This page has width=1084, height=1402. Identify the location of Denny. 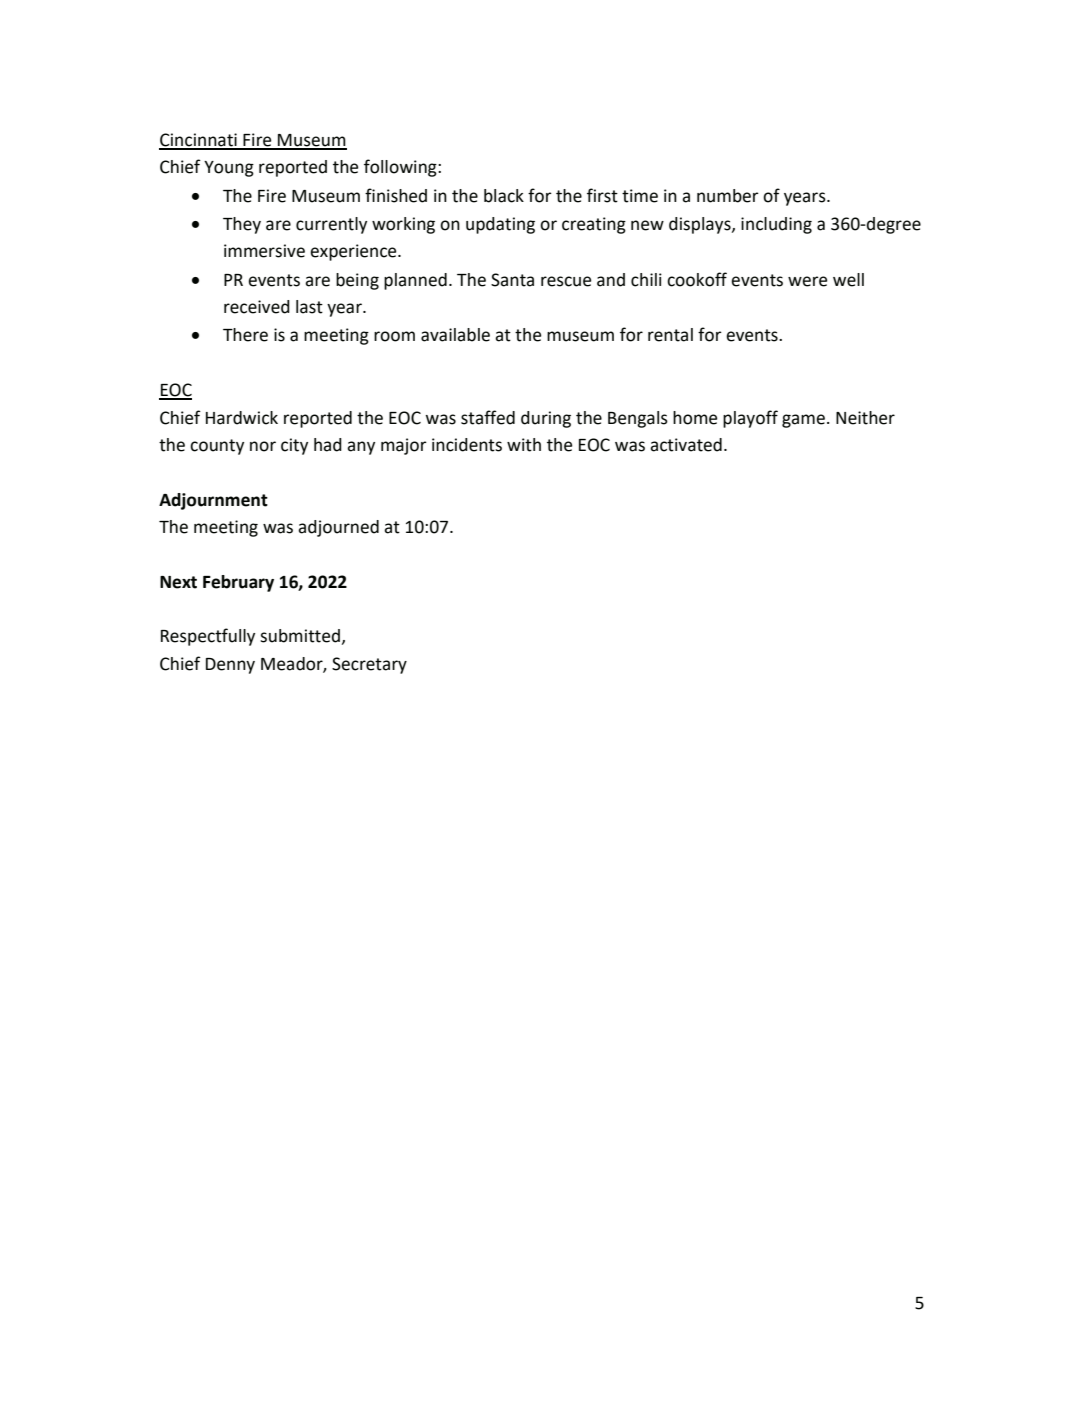
(230, 666).
